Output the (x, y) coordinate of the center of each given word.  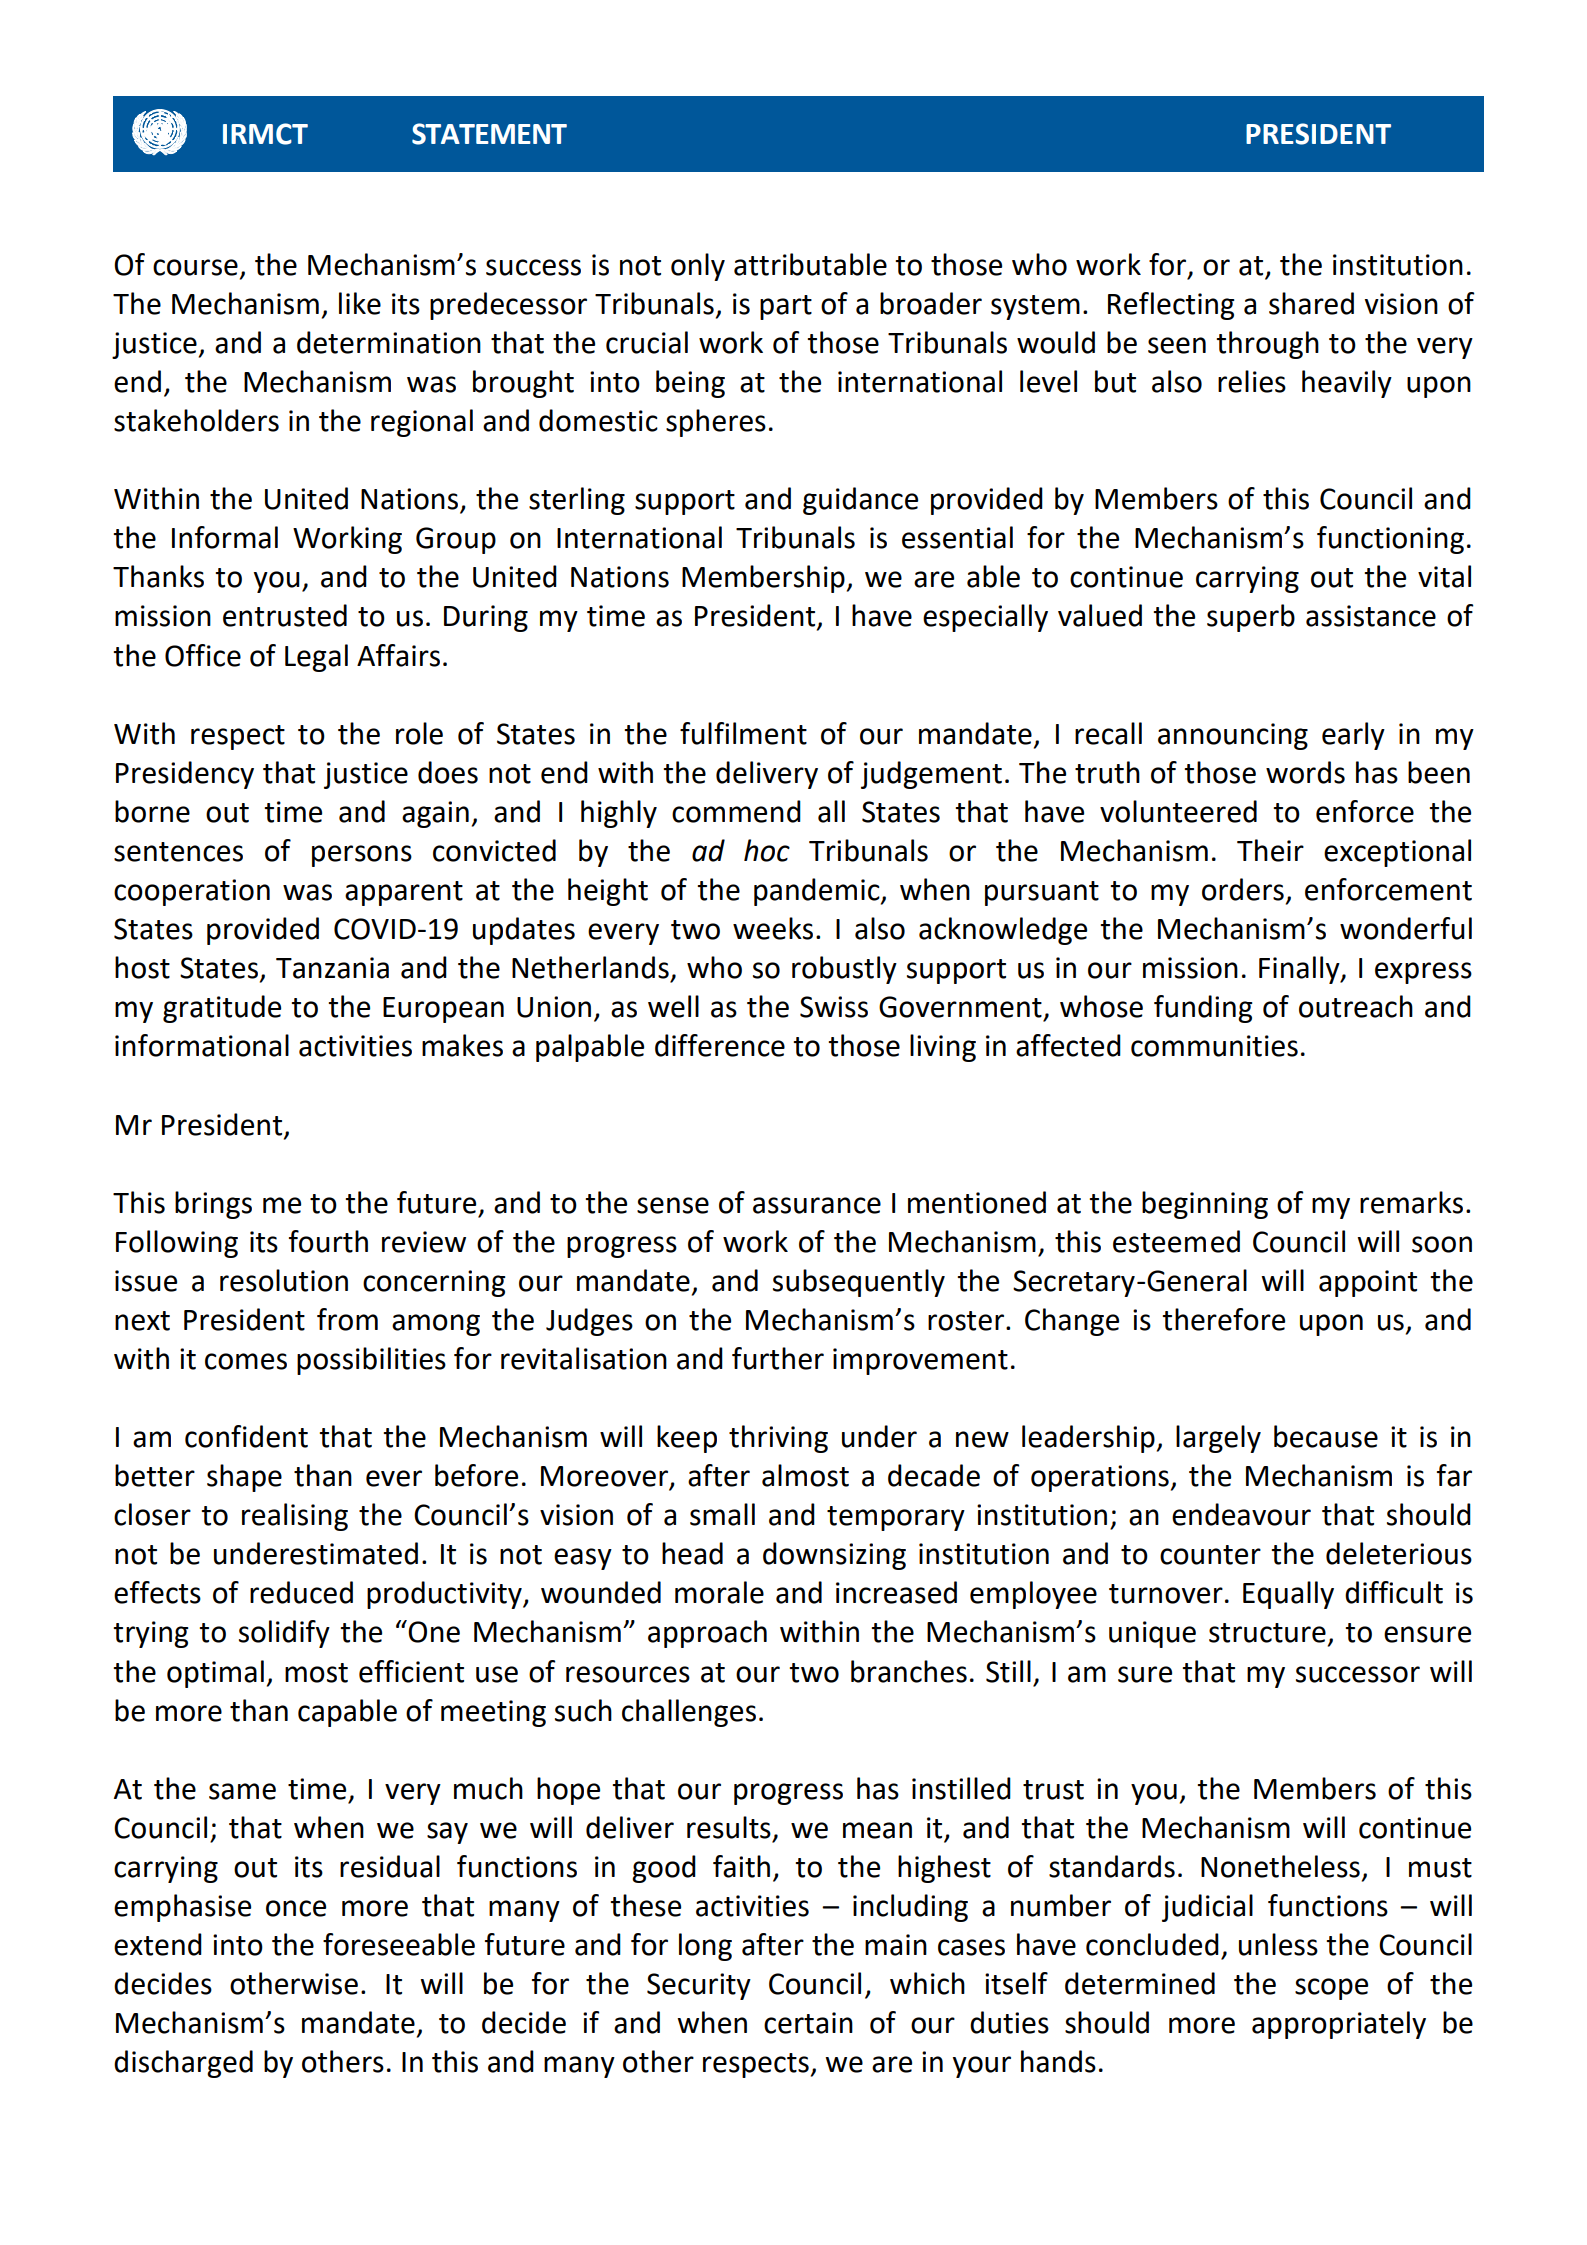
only (698, 267)
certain (808, 2023)
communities (1214, 1046)
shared (1311, 303)
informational (202, 1045)
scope (1331, 1989)
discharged (183, 2064)
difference (720, 1045)
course (195, 267)
